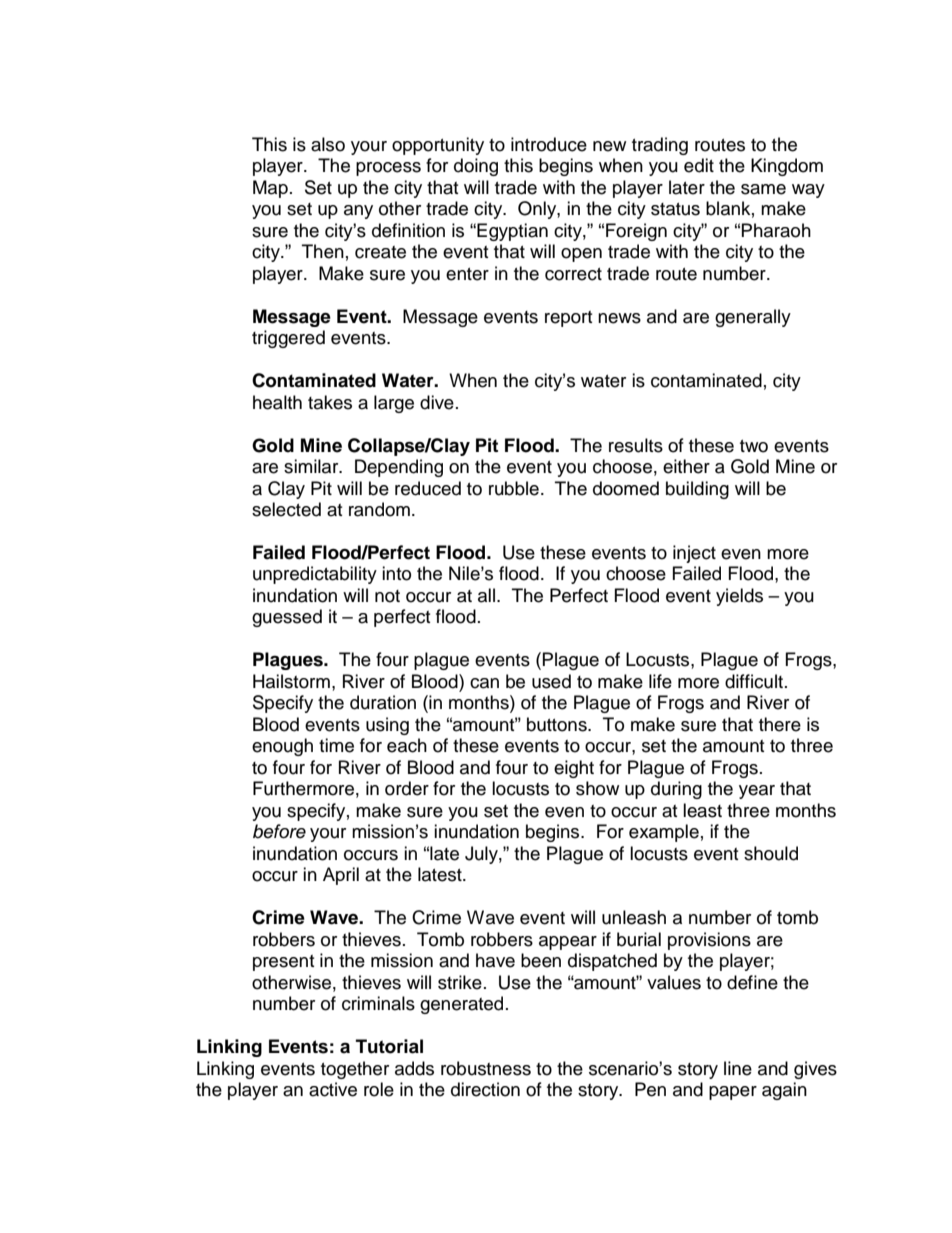 The width and height of the page is (952, 1233). What do you see at coordinates (568, 319) in the page?
I see `report` at bounding box center [568, 319].
